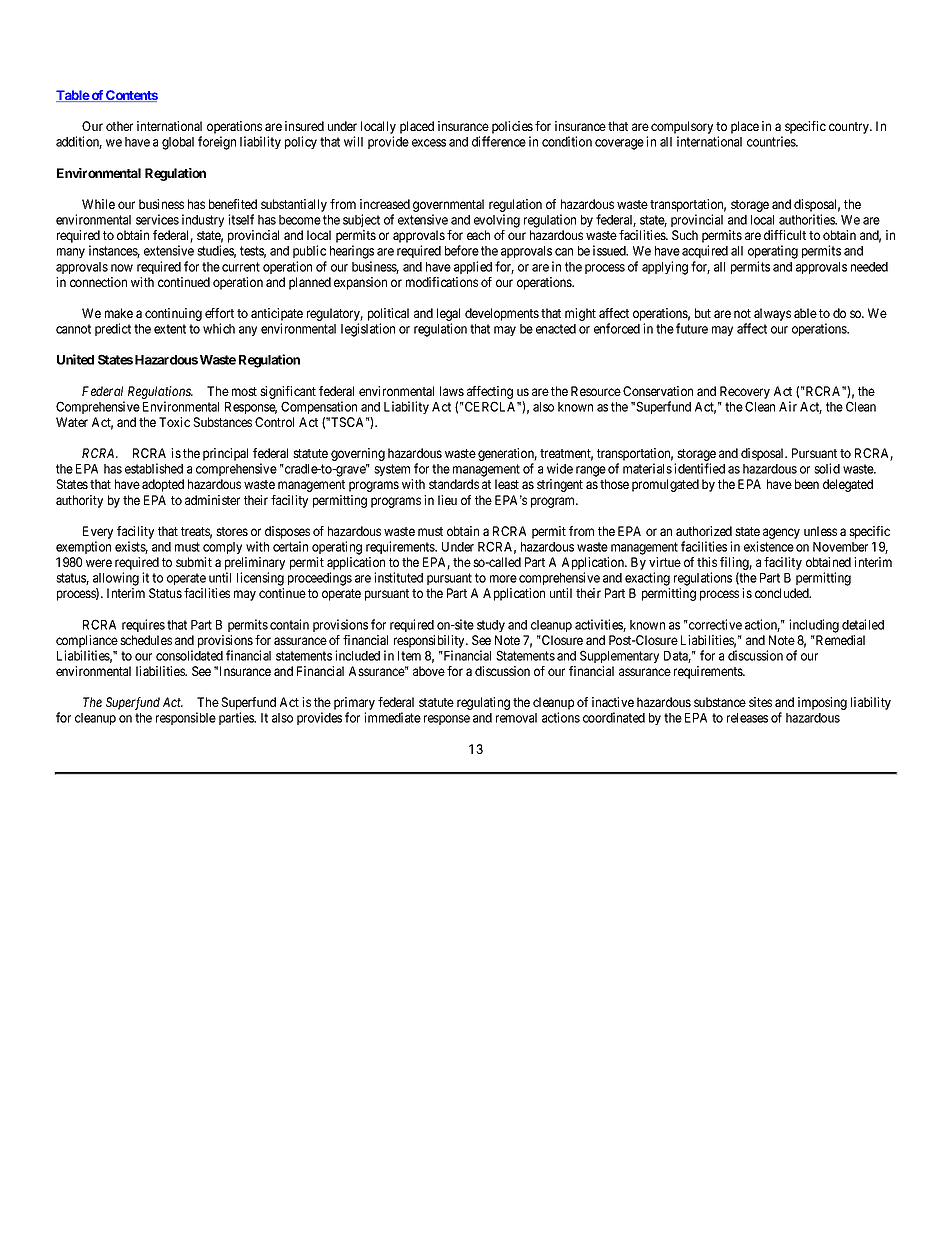 This image has width=952, height=1233. I want to click on responsible, so click(186, 718).
